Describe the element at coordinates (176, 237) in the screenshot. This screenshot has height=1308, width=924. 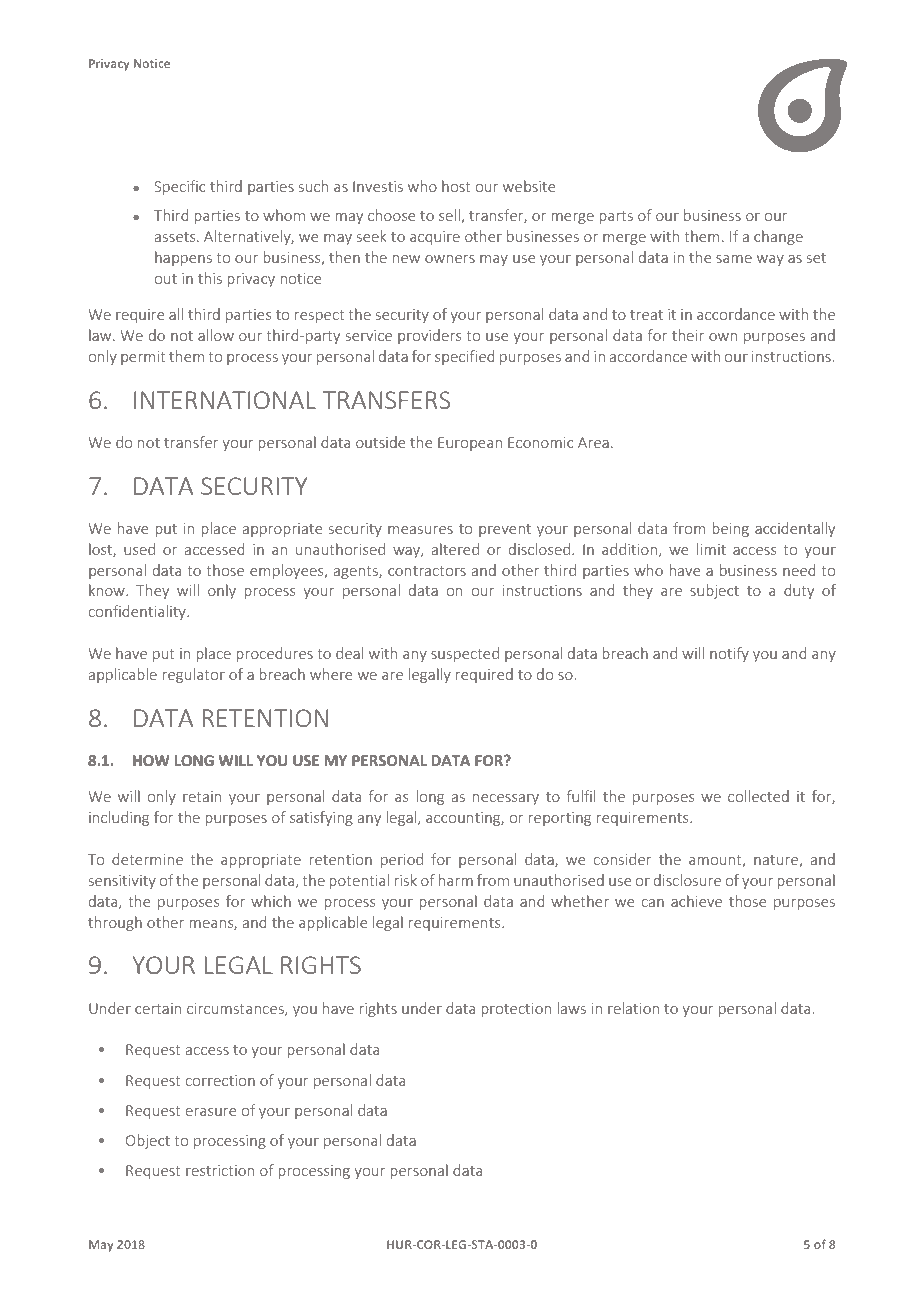
I see `assets` at that location.
